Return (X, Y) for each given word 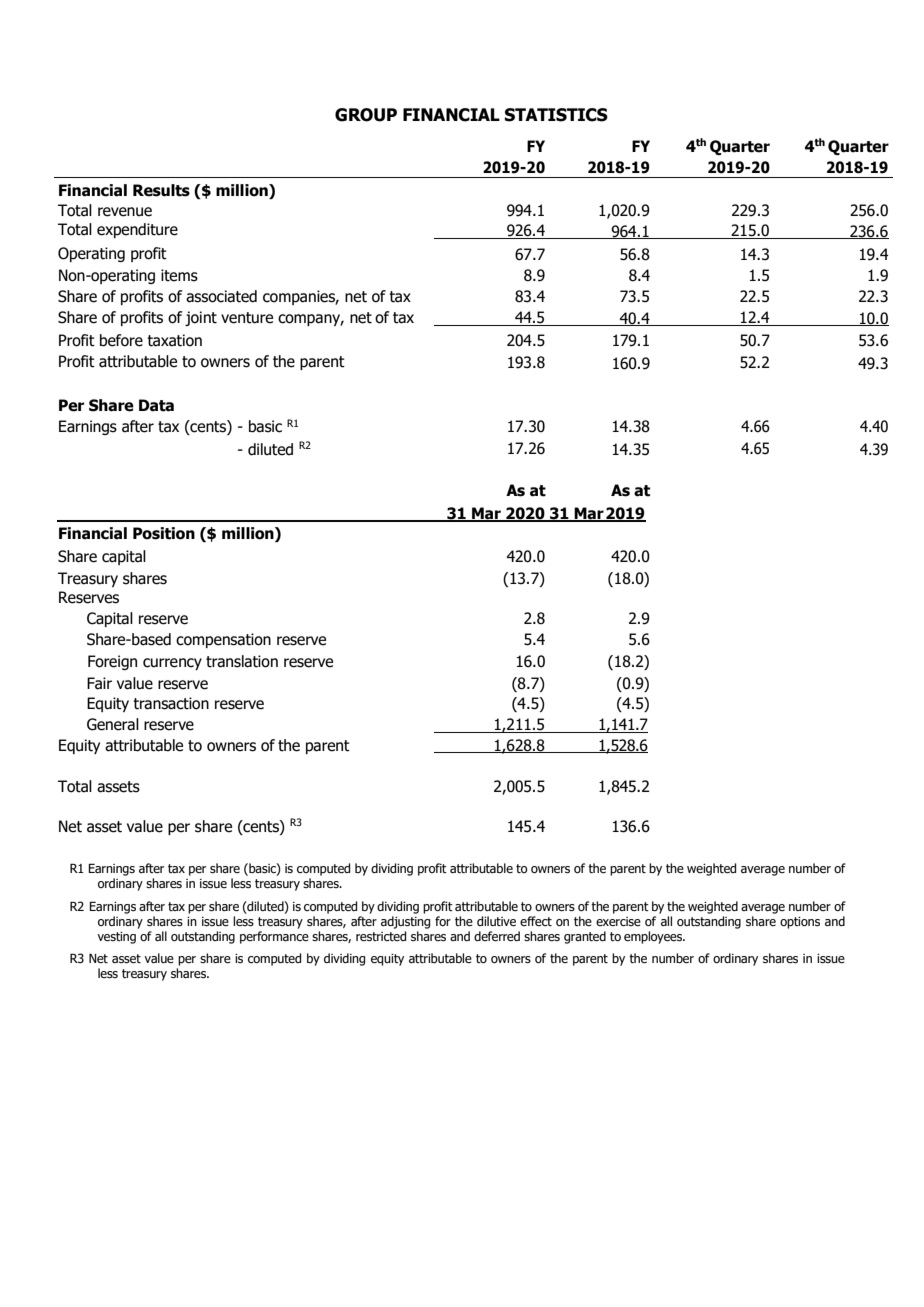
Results (161, 190)
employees (654, 937)
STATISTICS (556, 115)
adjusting (405, 922)
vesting (116, 938)
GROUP (366, 115)
